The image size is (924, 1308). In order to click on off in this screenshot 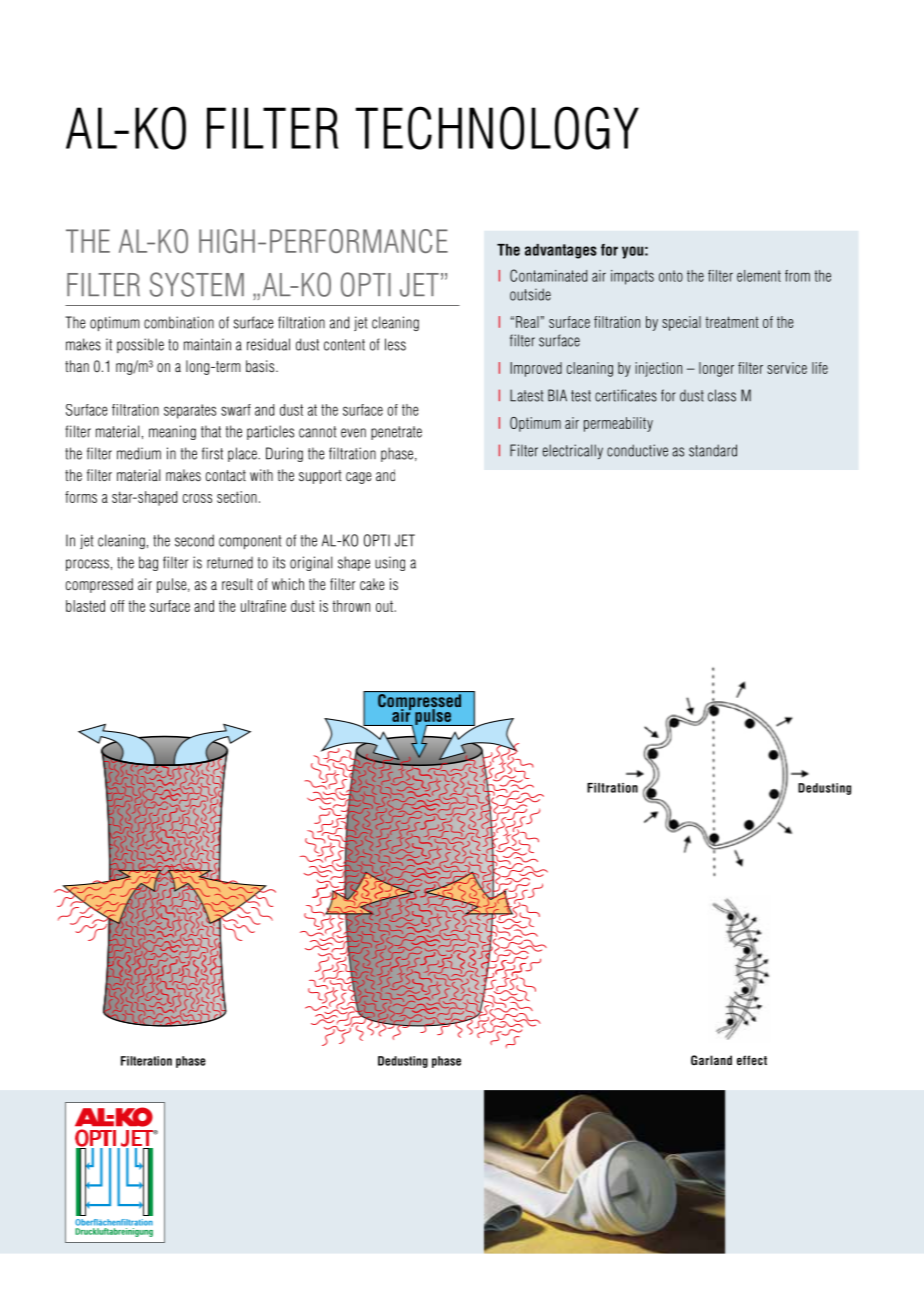, I will do `click(117, 606)`.
